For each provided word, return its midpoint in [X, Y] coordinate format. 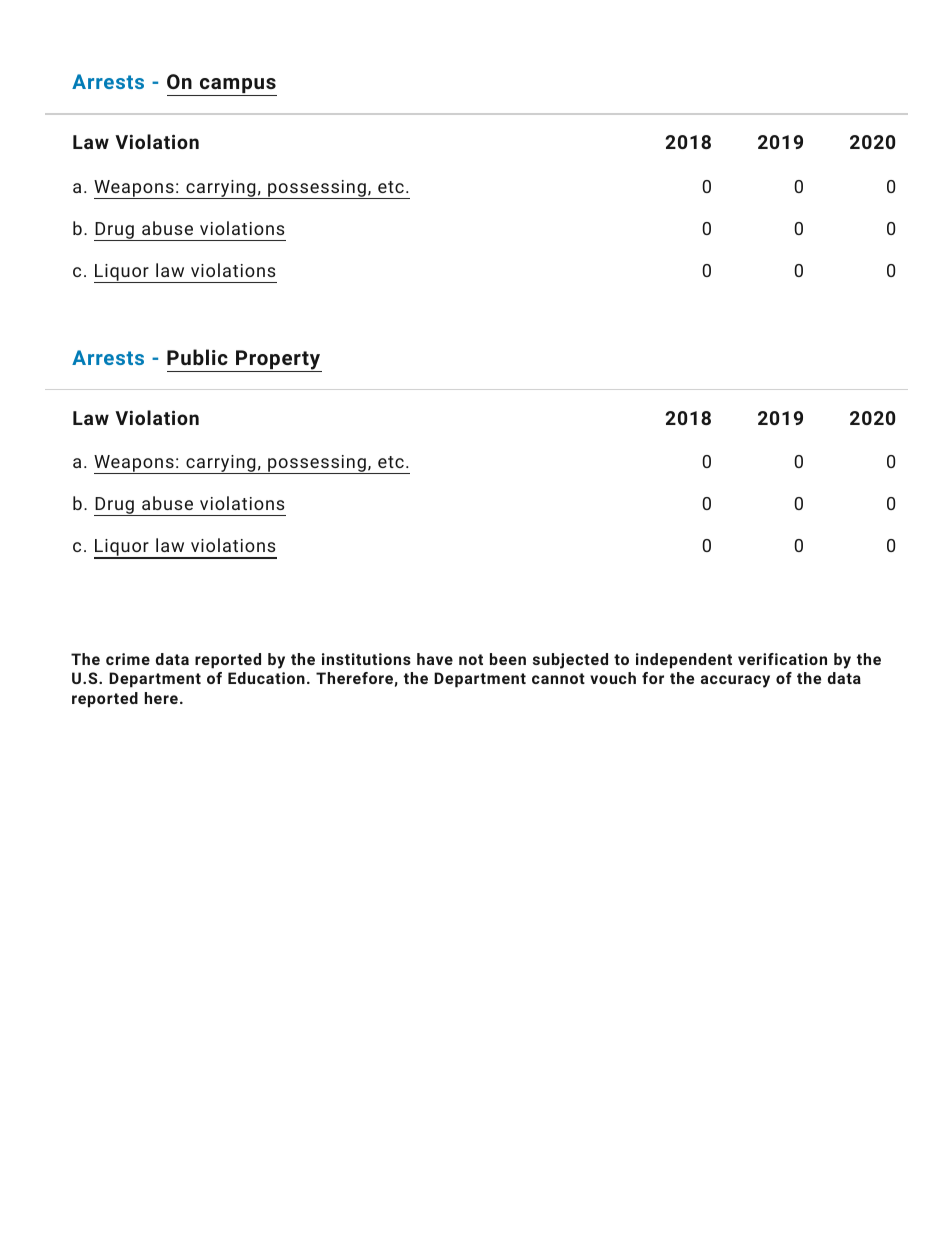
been [508, 659]
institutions [366, 659]
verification [782, 659]
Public [197, 357]
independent [684, 661]
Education [266, 678]
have [435, 659]
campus [237, 87]
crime [128, 659]
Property [278, 361]
